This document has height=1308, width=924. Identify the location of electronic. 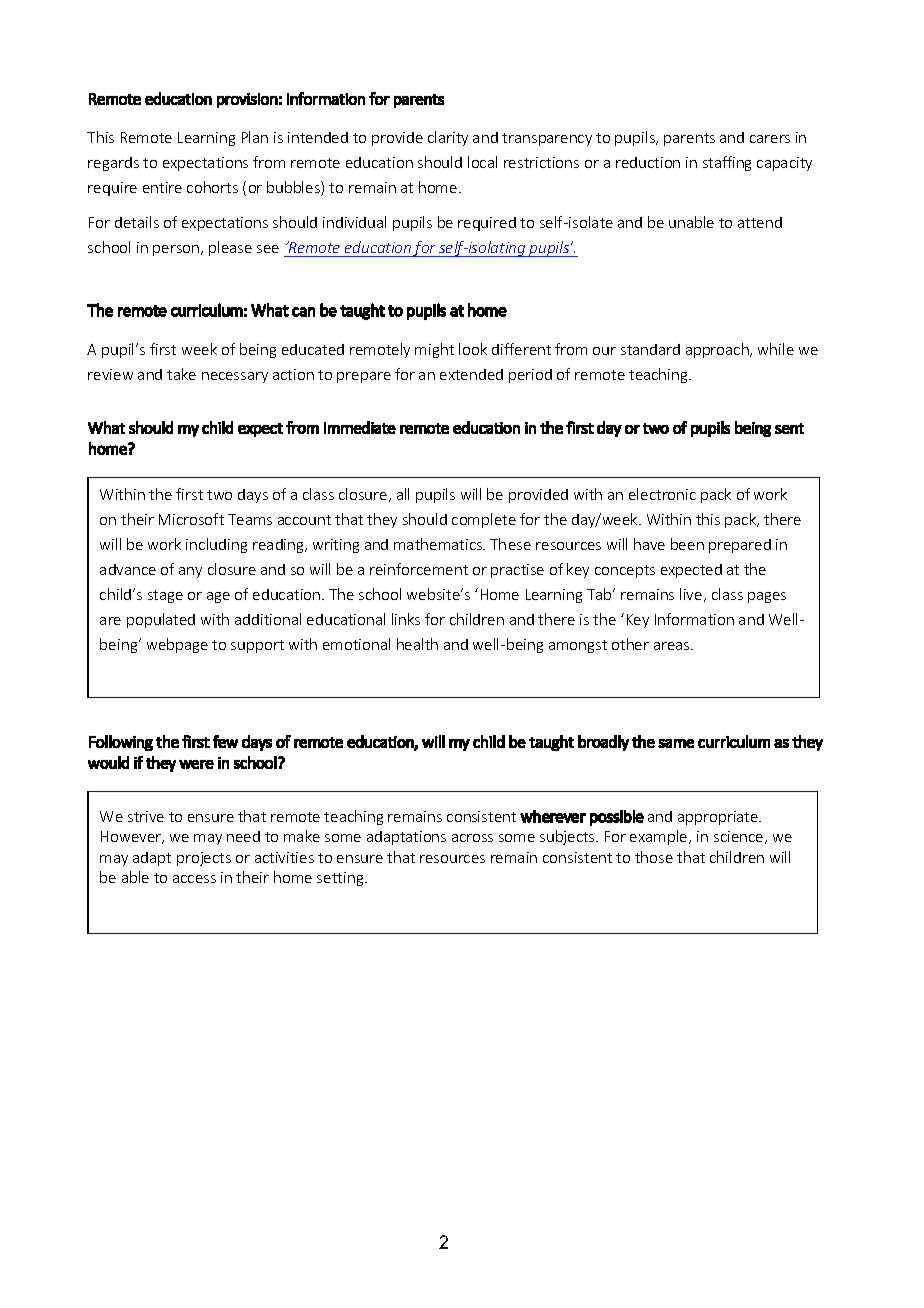
(662, 494).
